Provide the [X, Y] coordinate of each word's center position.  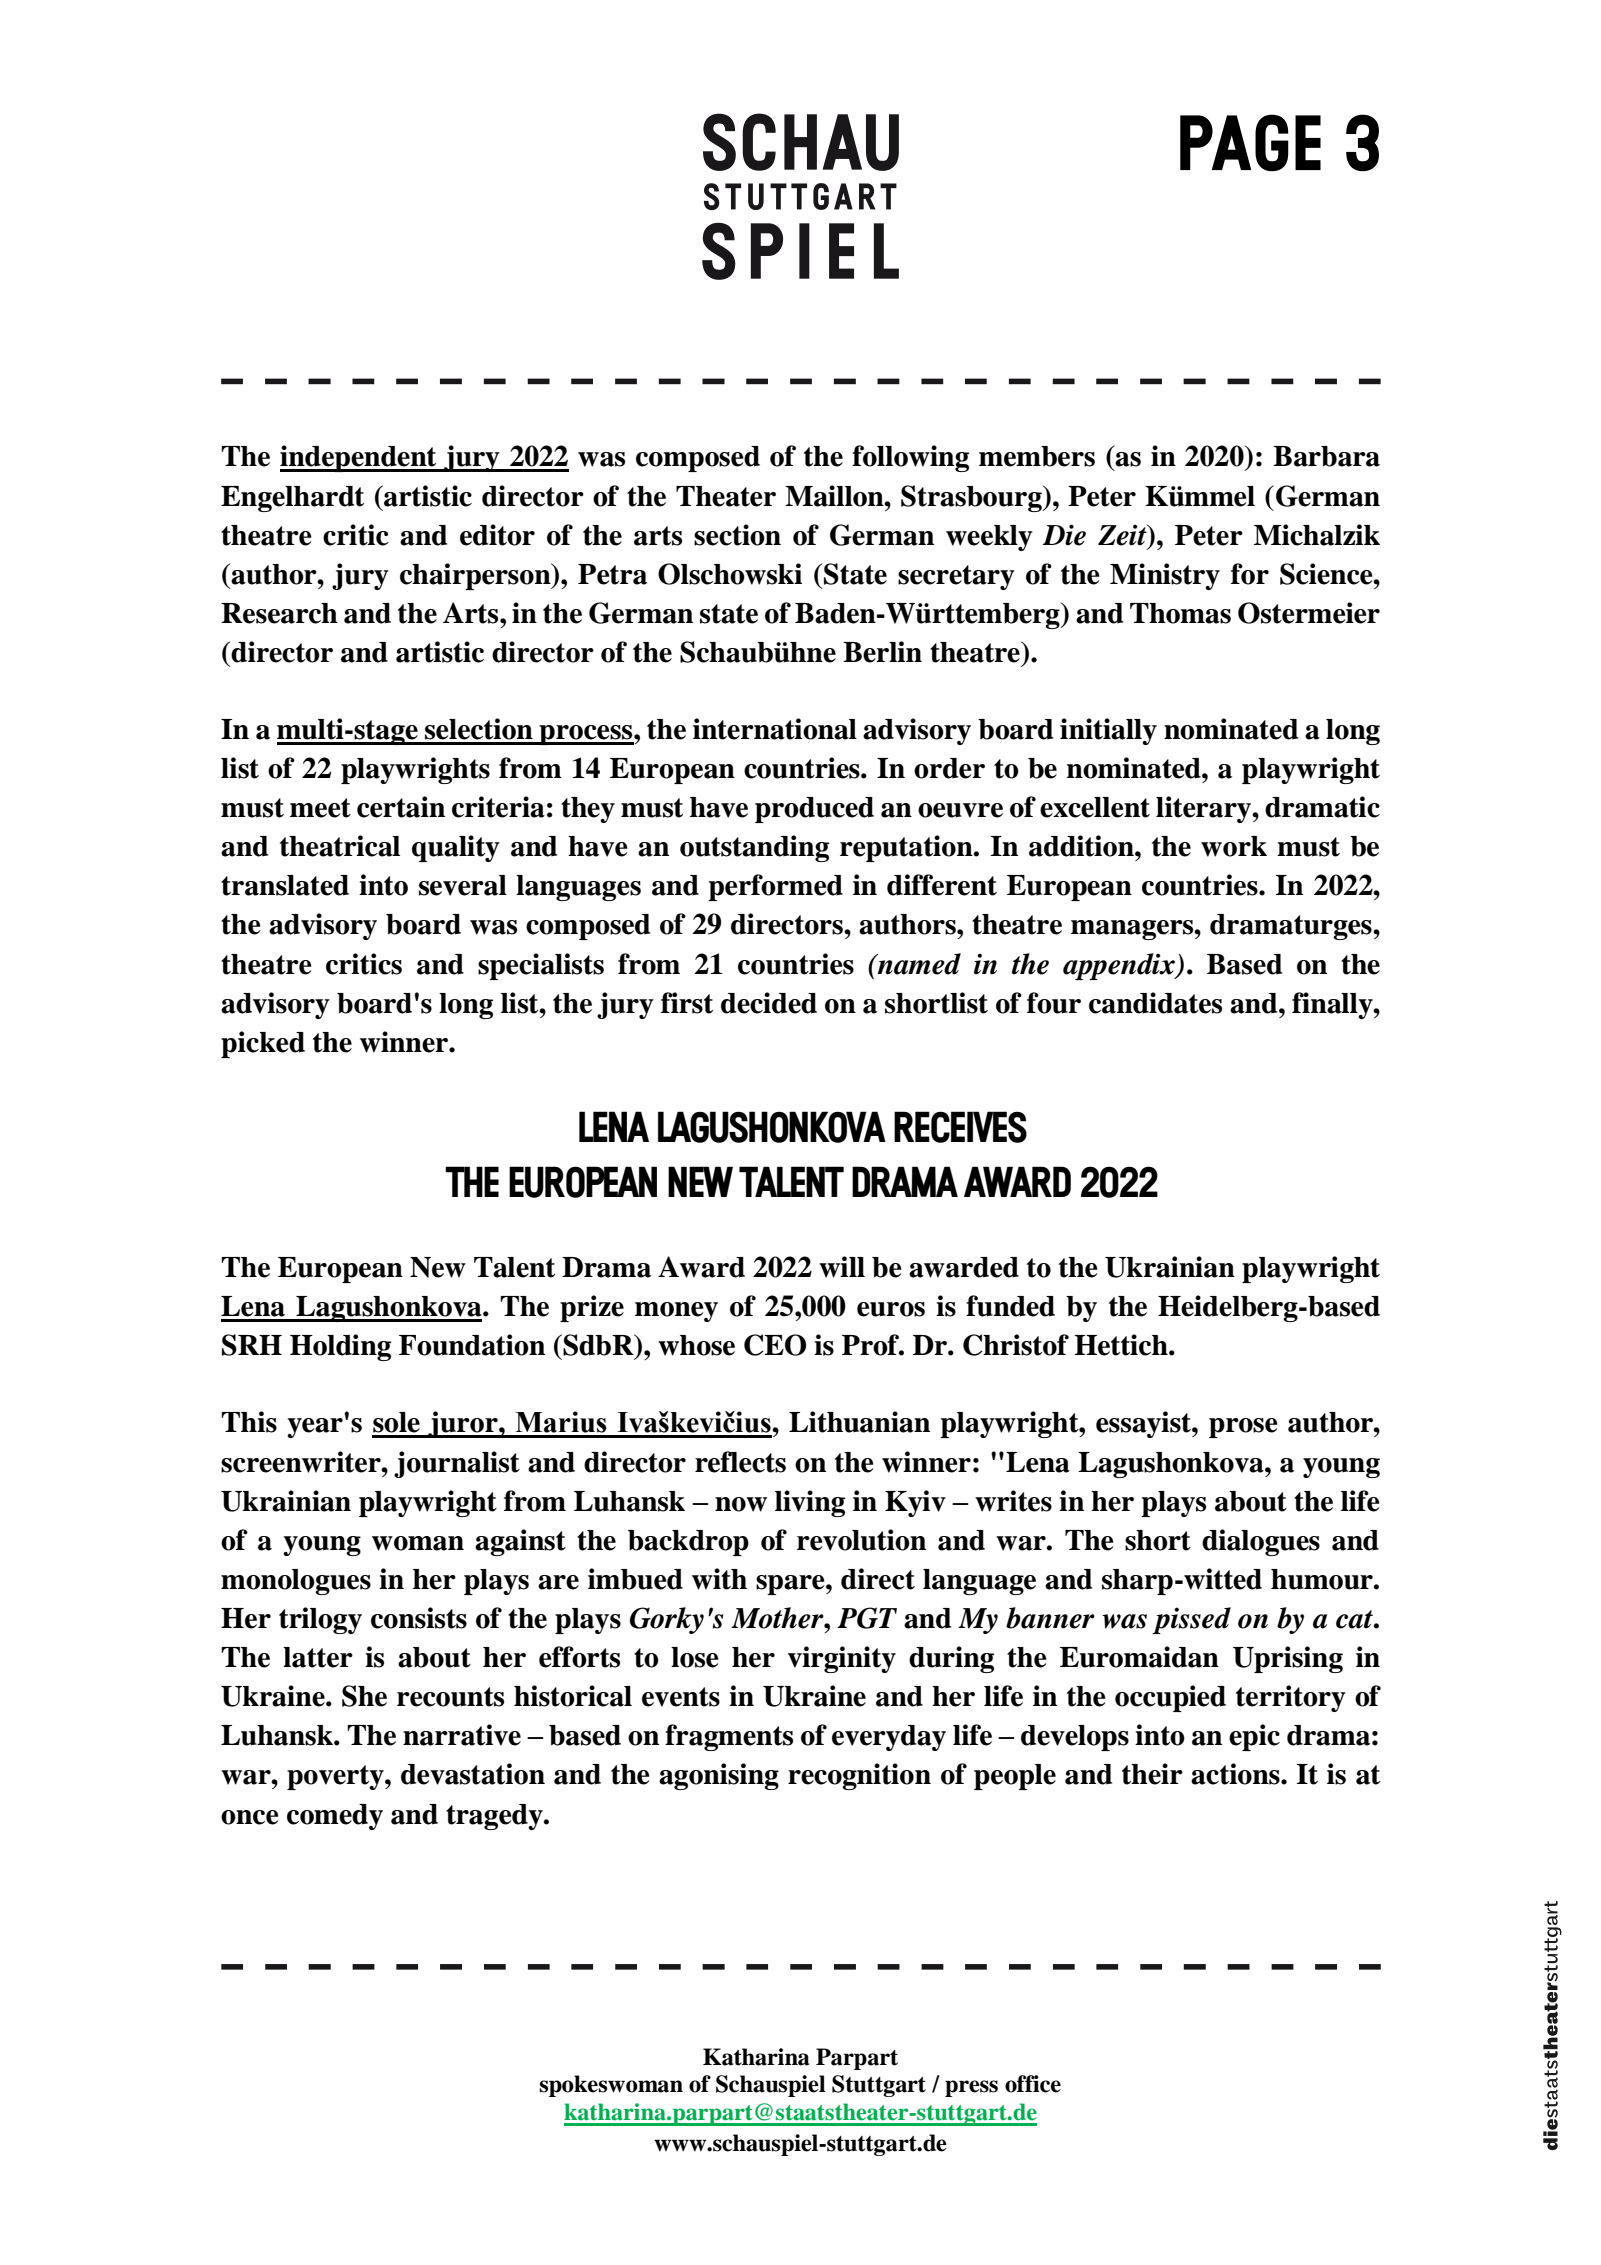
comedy [335, 1817]
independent [359, 458]
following [910, 458]
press [971, 2088]
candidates [1155, 1003]
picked [263, 1044]
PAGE [1250, 142]
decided [769, 1003]
